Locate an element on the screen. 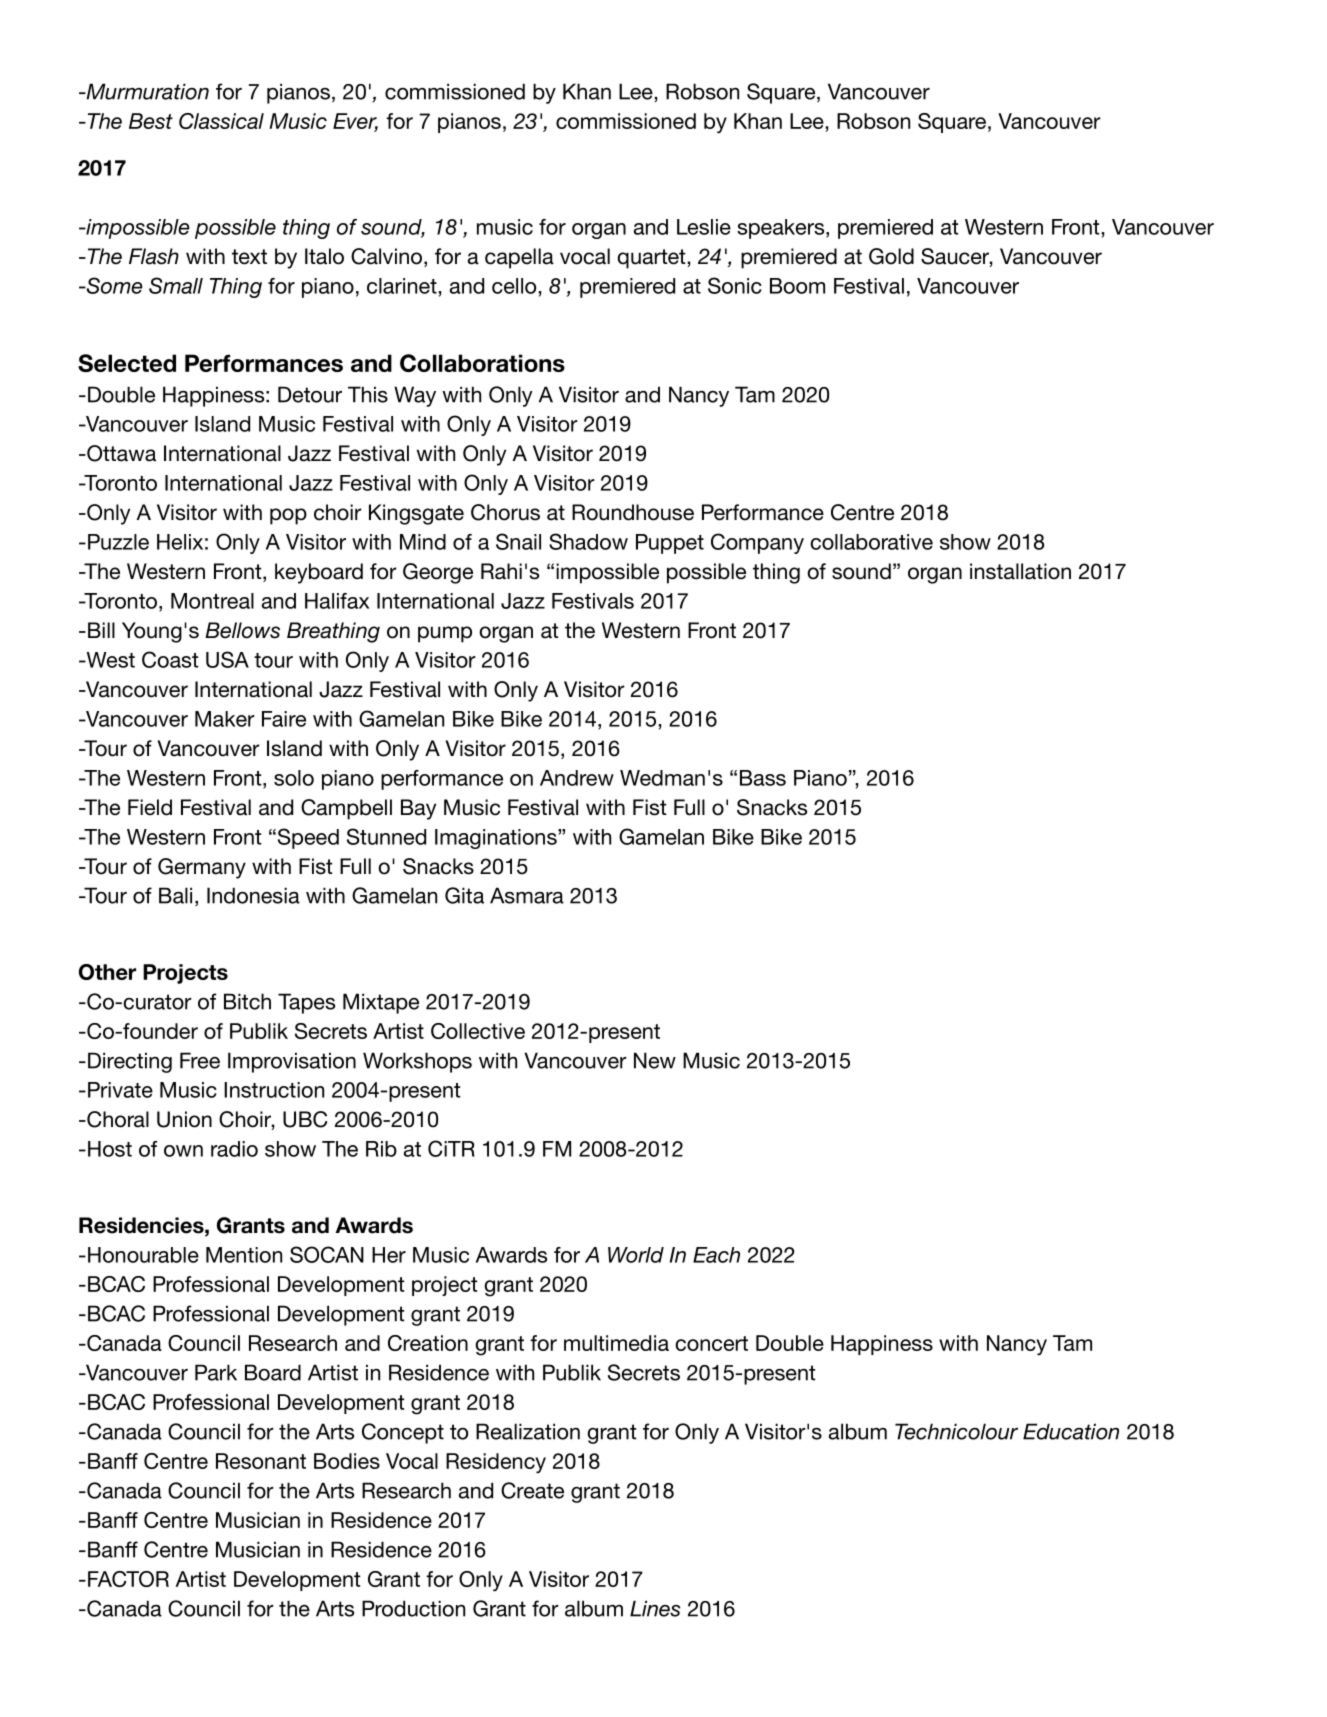 The image size is (1327, 1717). Bellows is located at coordinates (242, 630).
